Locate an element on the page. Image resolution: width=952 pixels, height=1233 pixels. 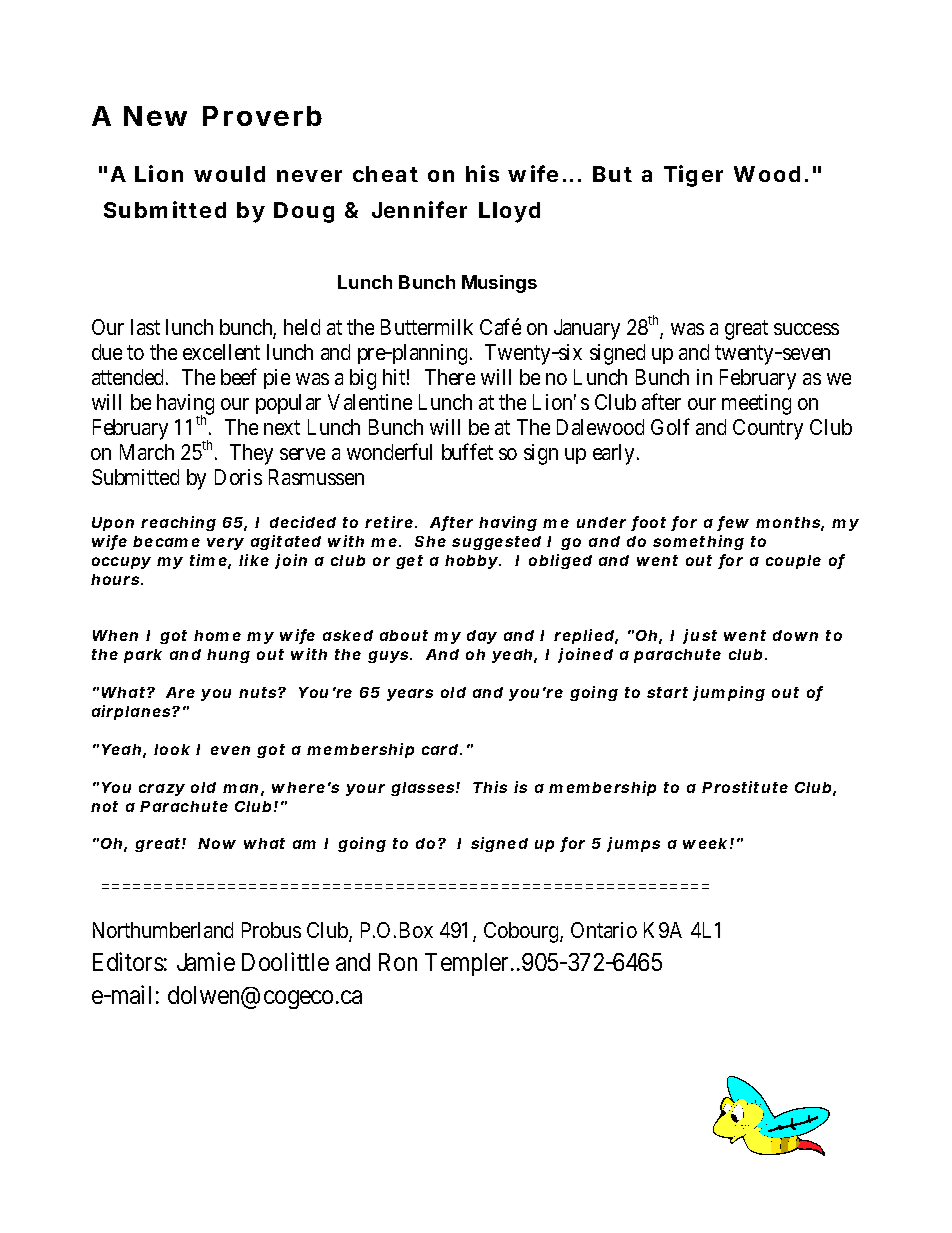
excellent is located at coordinates (221, 352).
